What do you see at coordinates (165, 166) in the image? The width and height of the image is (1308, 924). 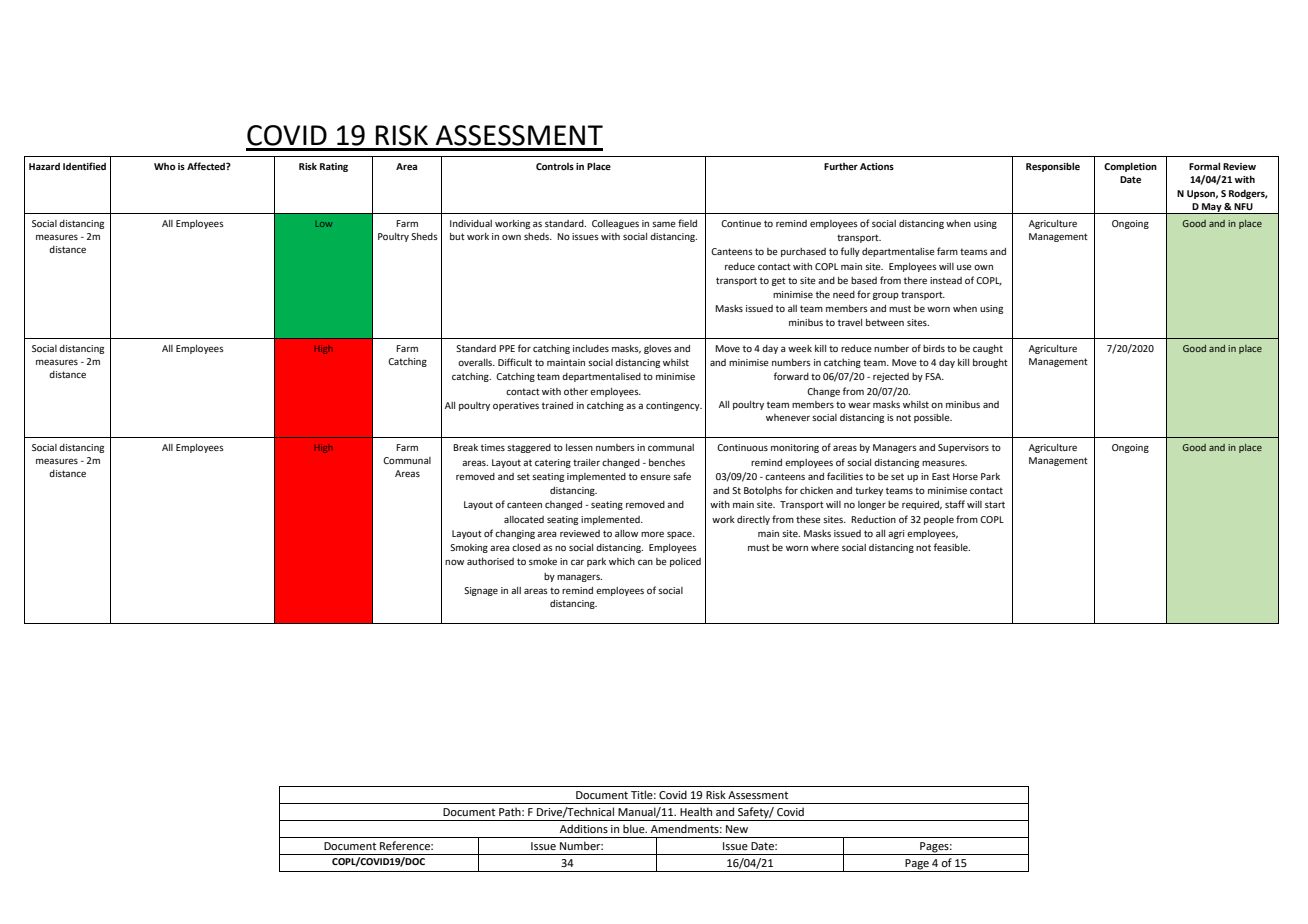 I see `Who` at bounding box center [165, 166].
